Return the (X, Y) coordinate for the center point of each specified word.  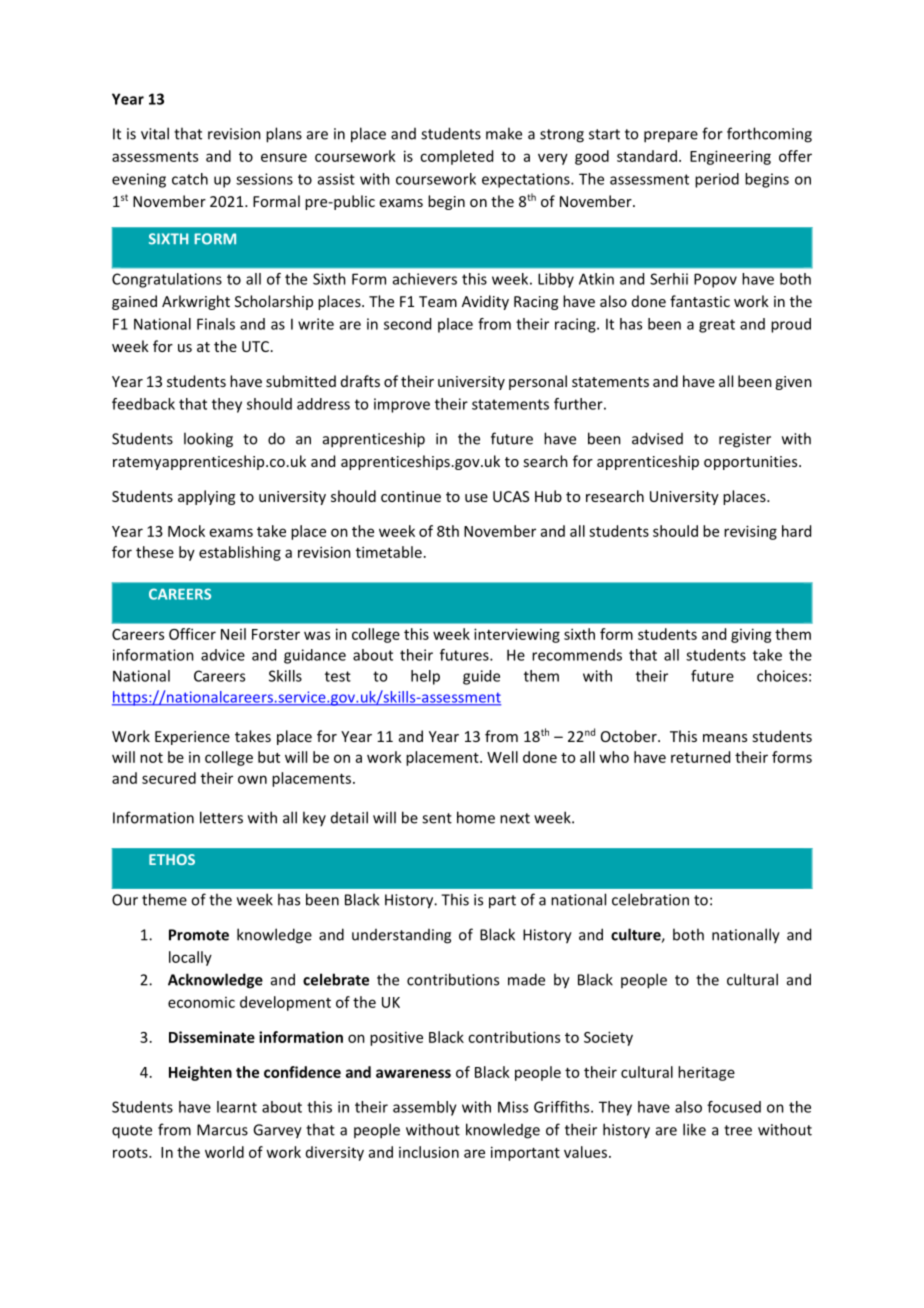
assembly (425, 1108)
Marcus (222, 1130)
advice (223, 655)
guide (481, 677)
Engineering (730, 157)
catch (190, 179)
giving (751, 635)
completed (456, 157)
